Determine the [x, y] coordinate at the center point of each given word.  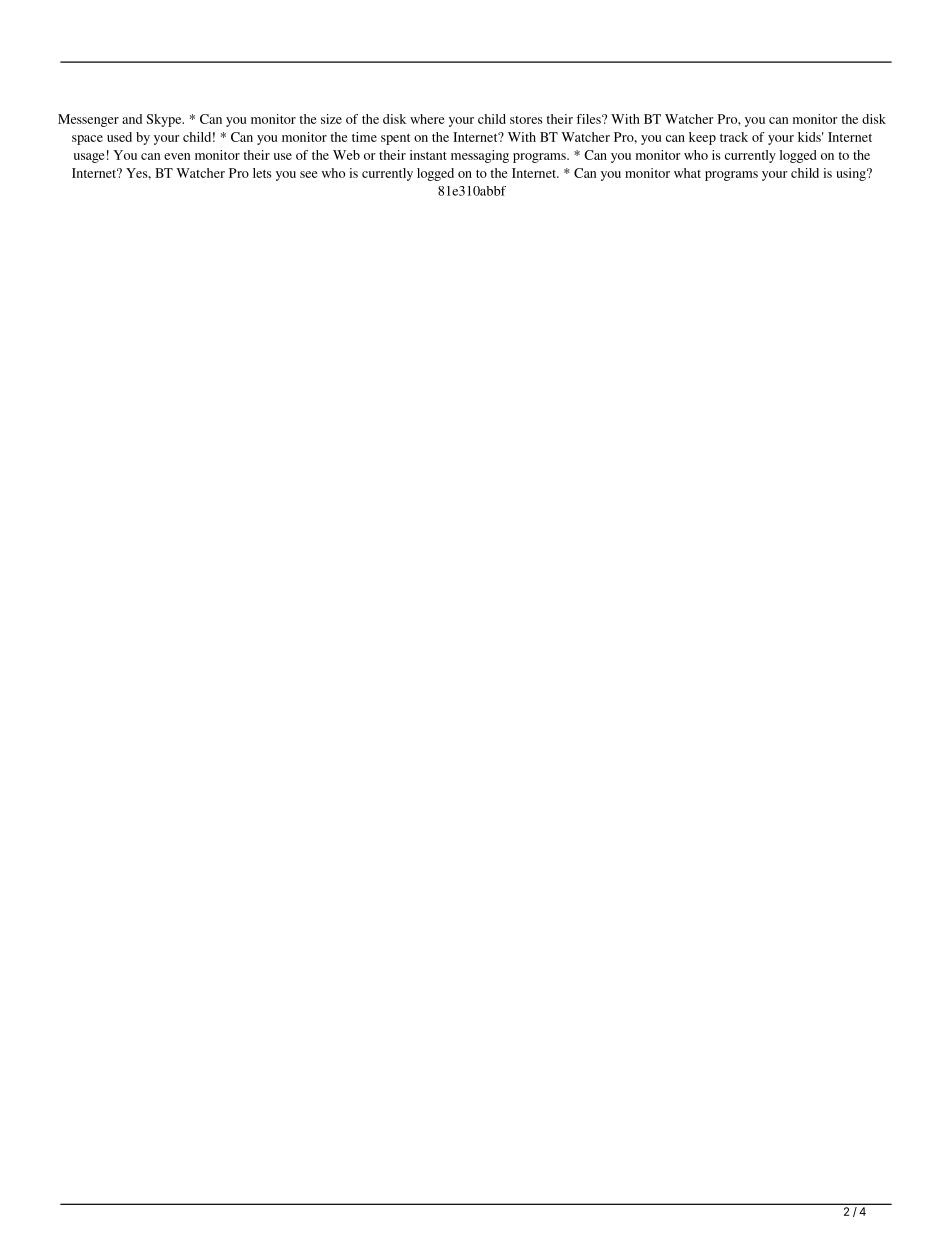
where [427, 119]
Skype [165, 120]
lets [262, 173]
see [309, 174]
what [687, 173]
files [590, 119]
